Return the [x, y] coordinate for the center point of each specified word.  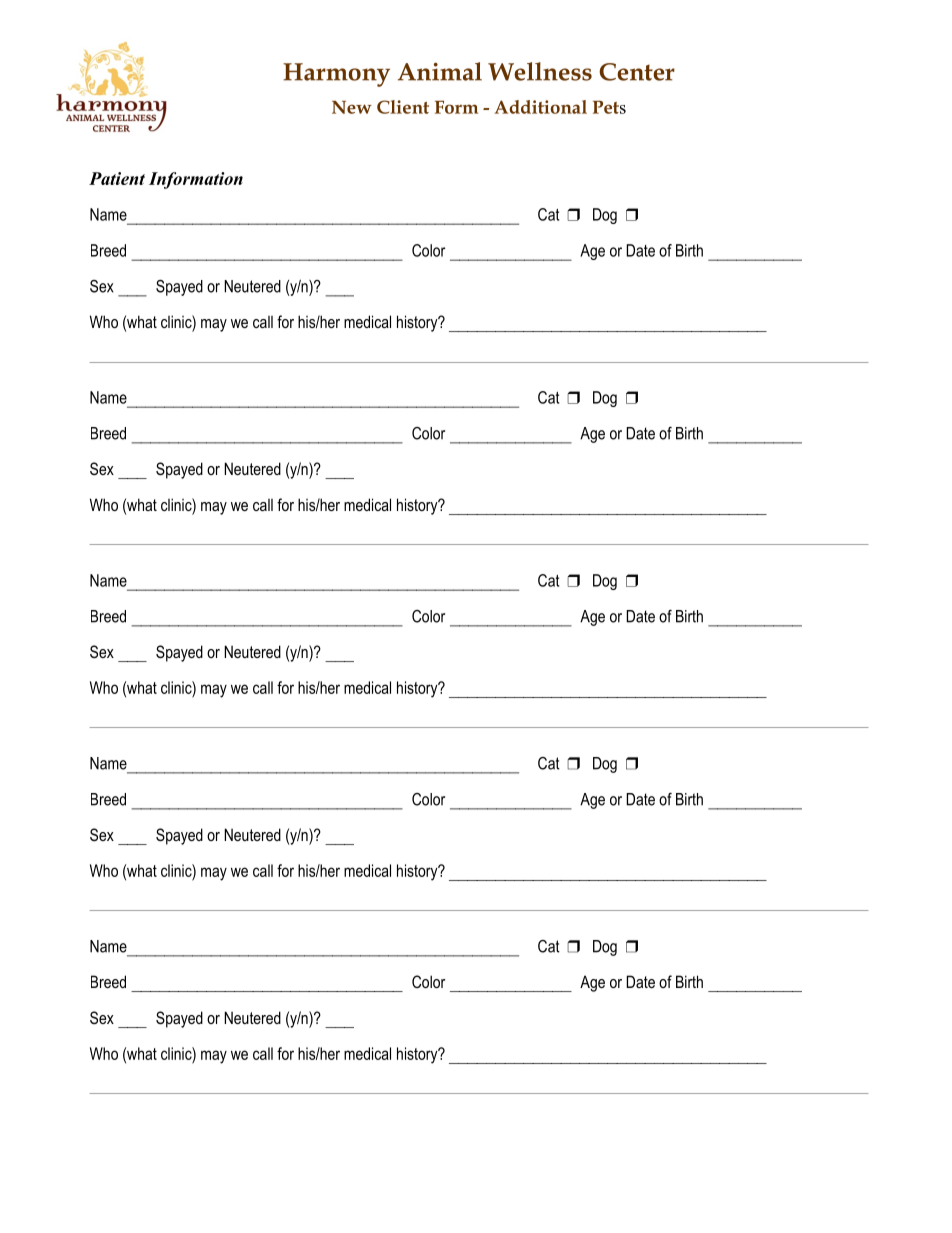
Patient [117, 178]
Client [403, 107]
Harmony [336, 75]
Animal [440, 71]
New [352, 107]
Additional [541, 107]
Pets [609, 107]
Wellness [540, 71]
